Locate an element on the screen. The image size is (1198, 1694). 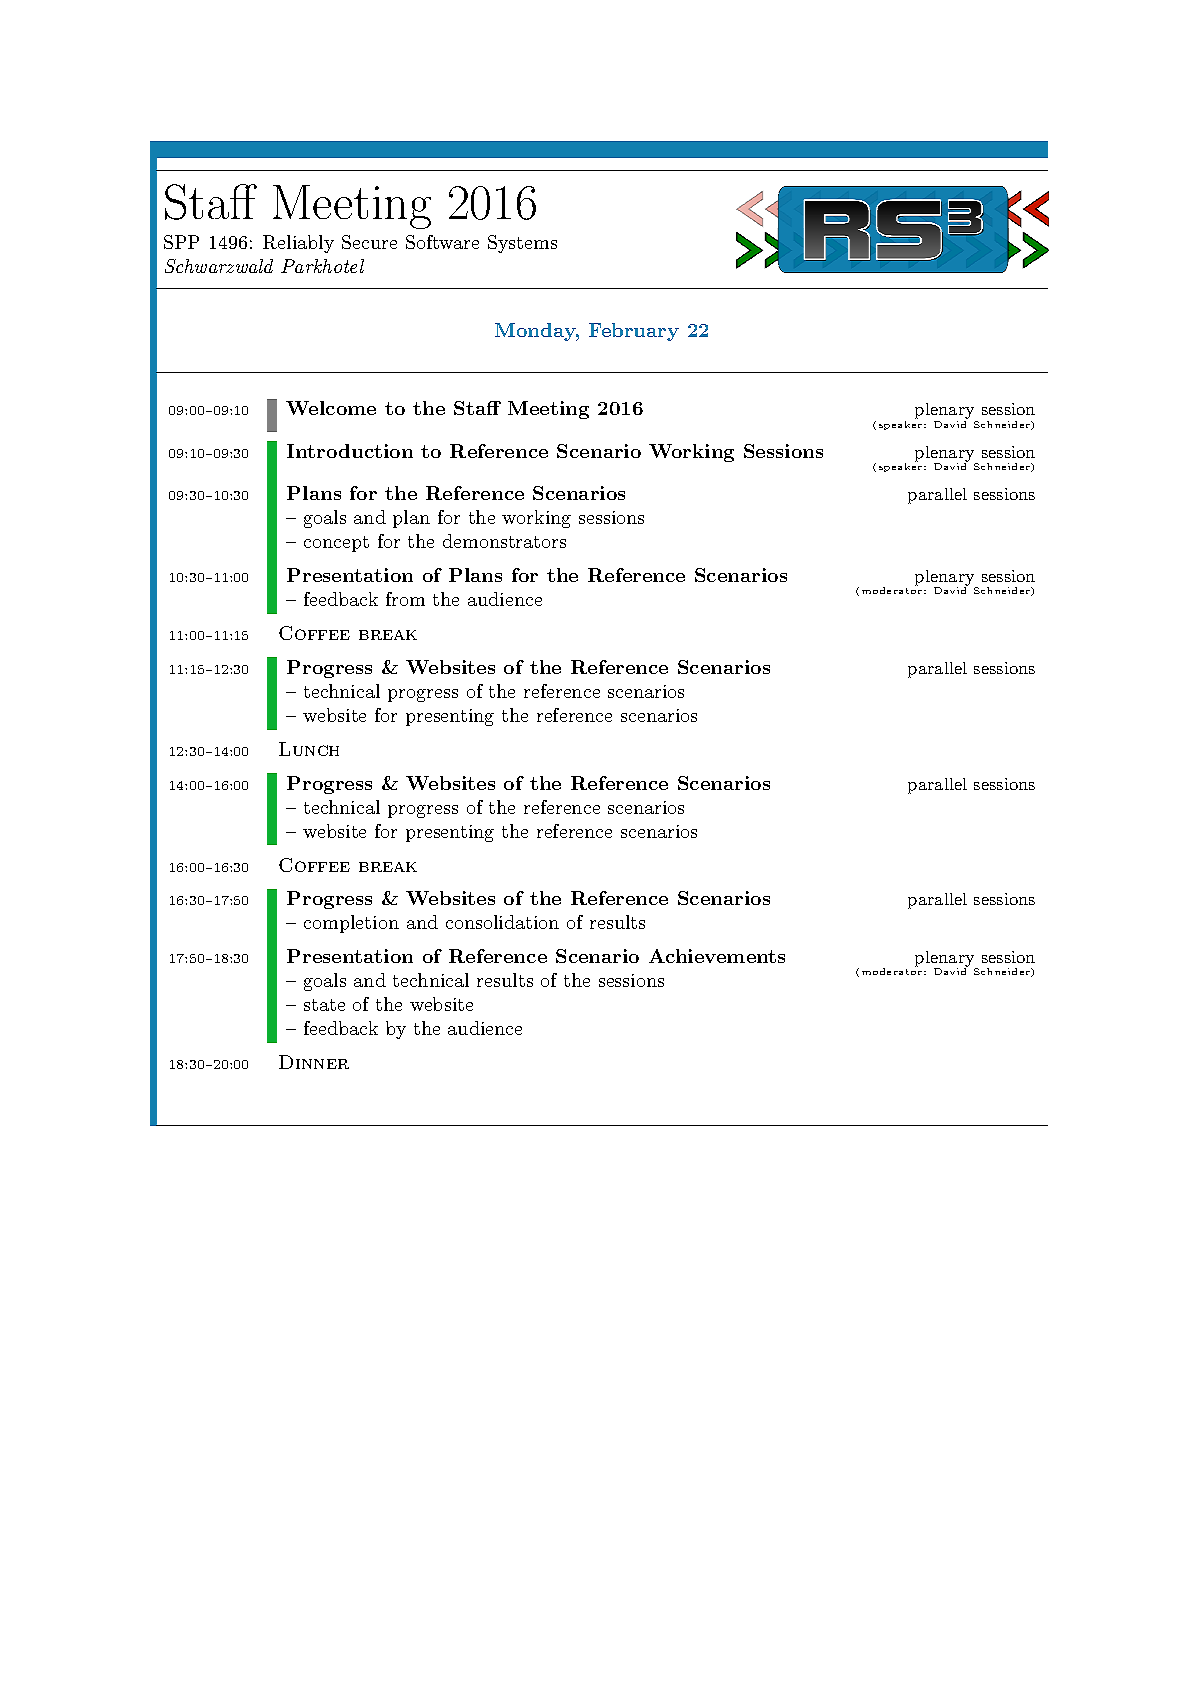
concept is located at coordinates (336, 544).
